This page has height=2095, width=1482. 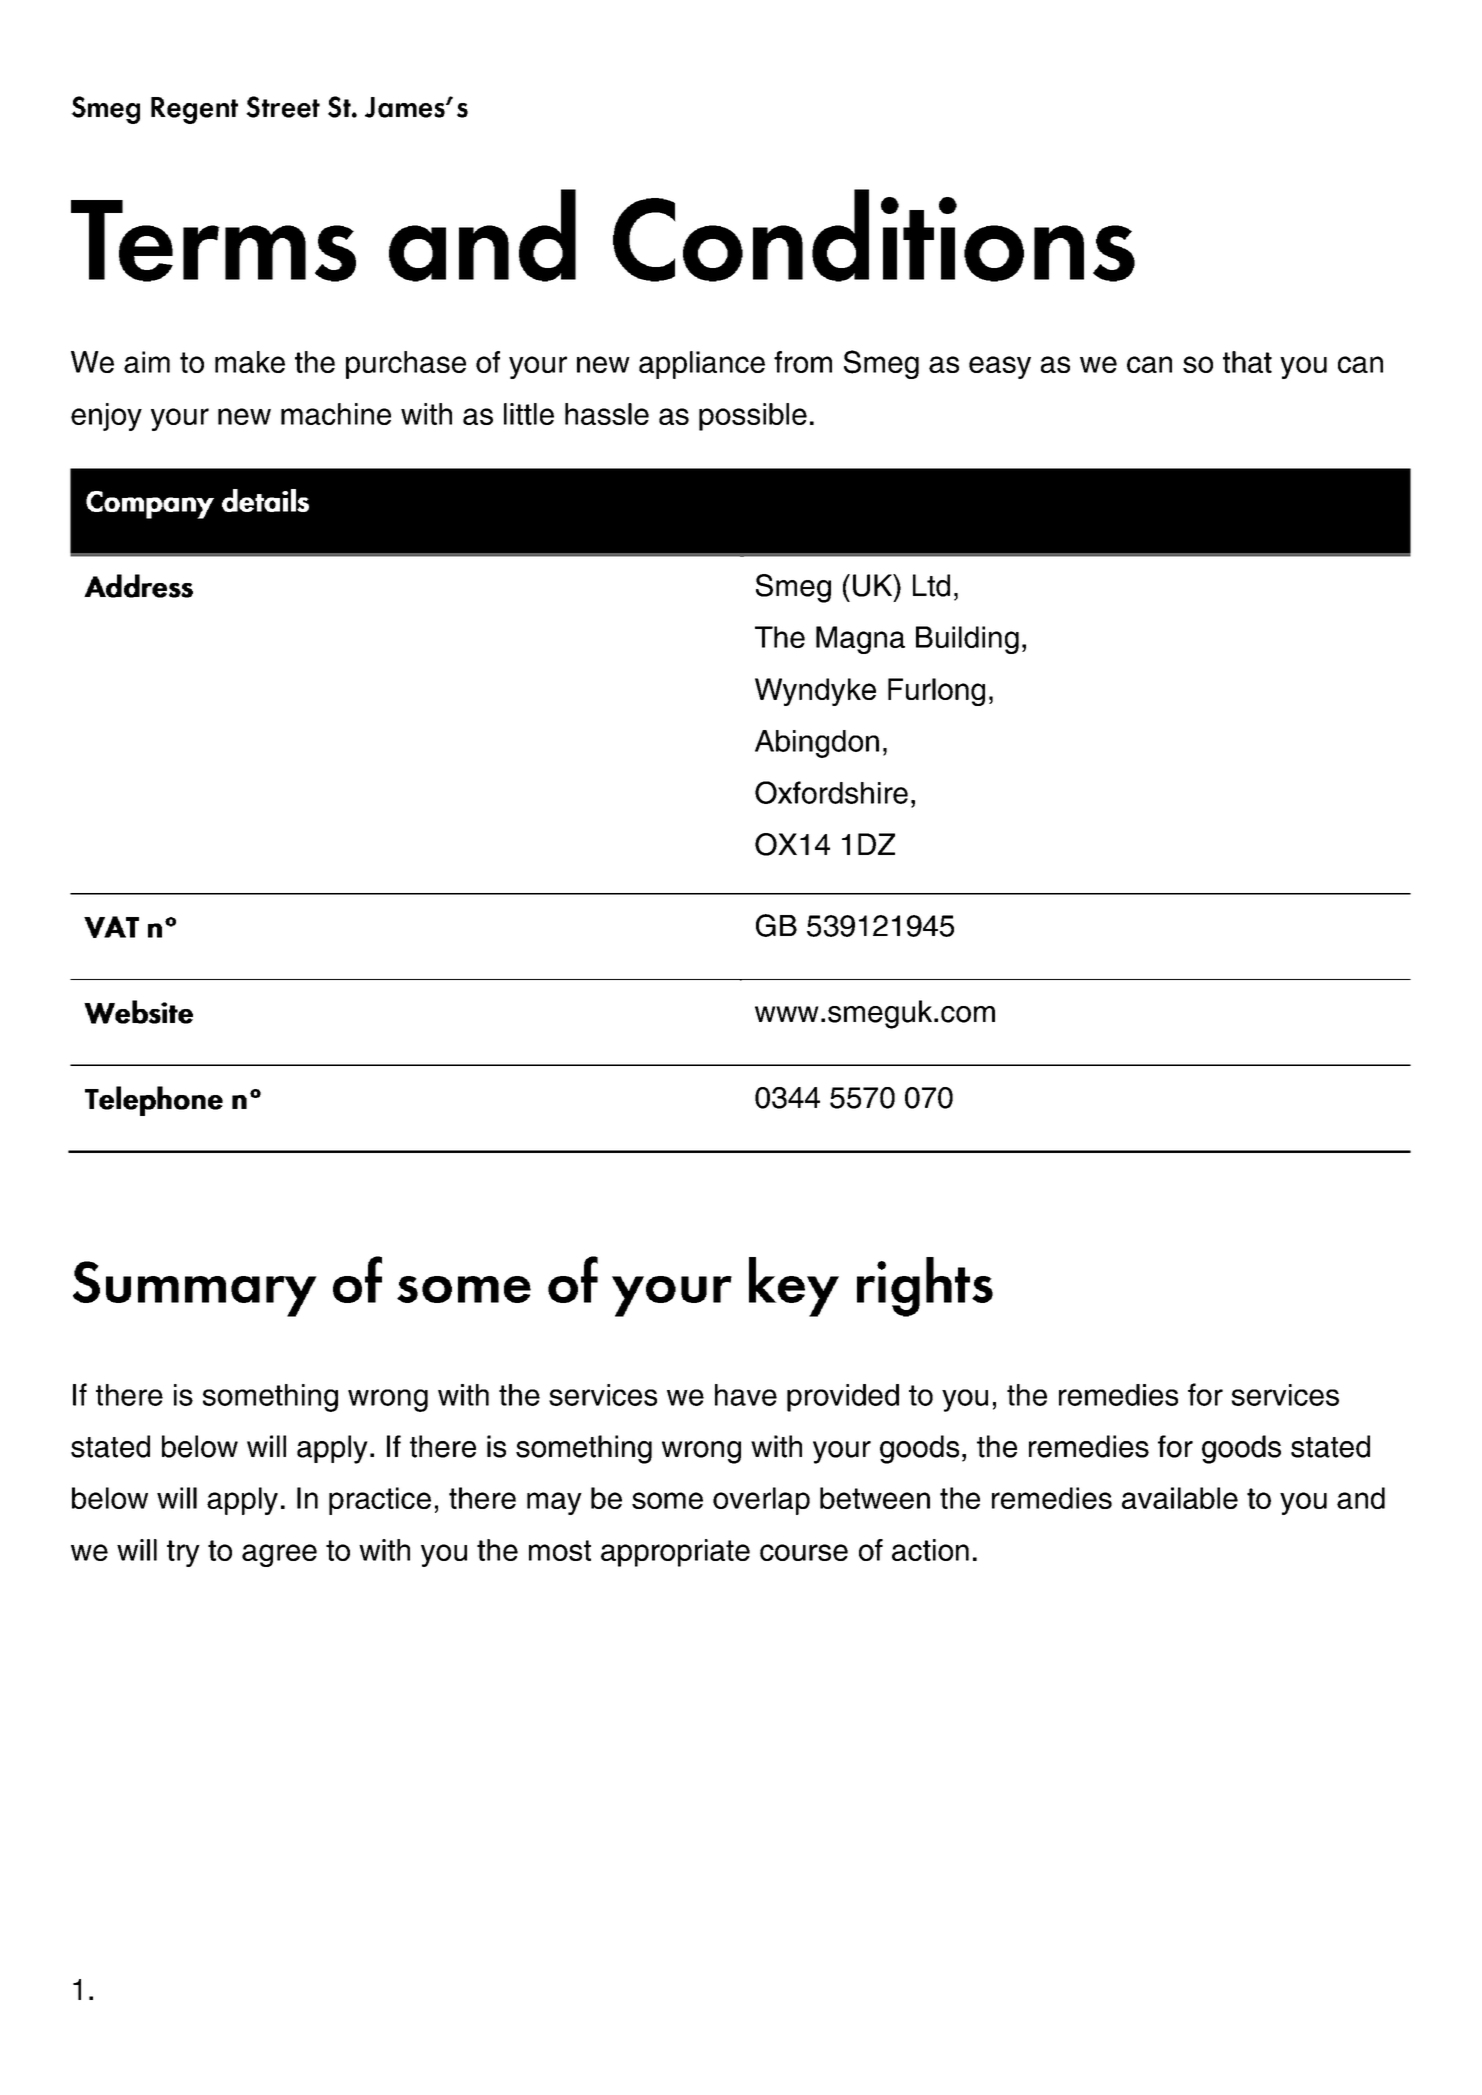 What do you see at coordinates (860, 640) in the page?
I see `Magna` at bounding box center [860, 640].
